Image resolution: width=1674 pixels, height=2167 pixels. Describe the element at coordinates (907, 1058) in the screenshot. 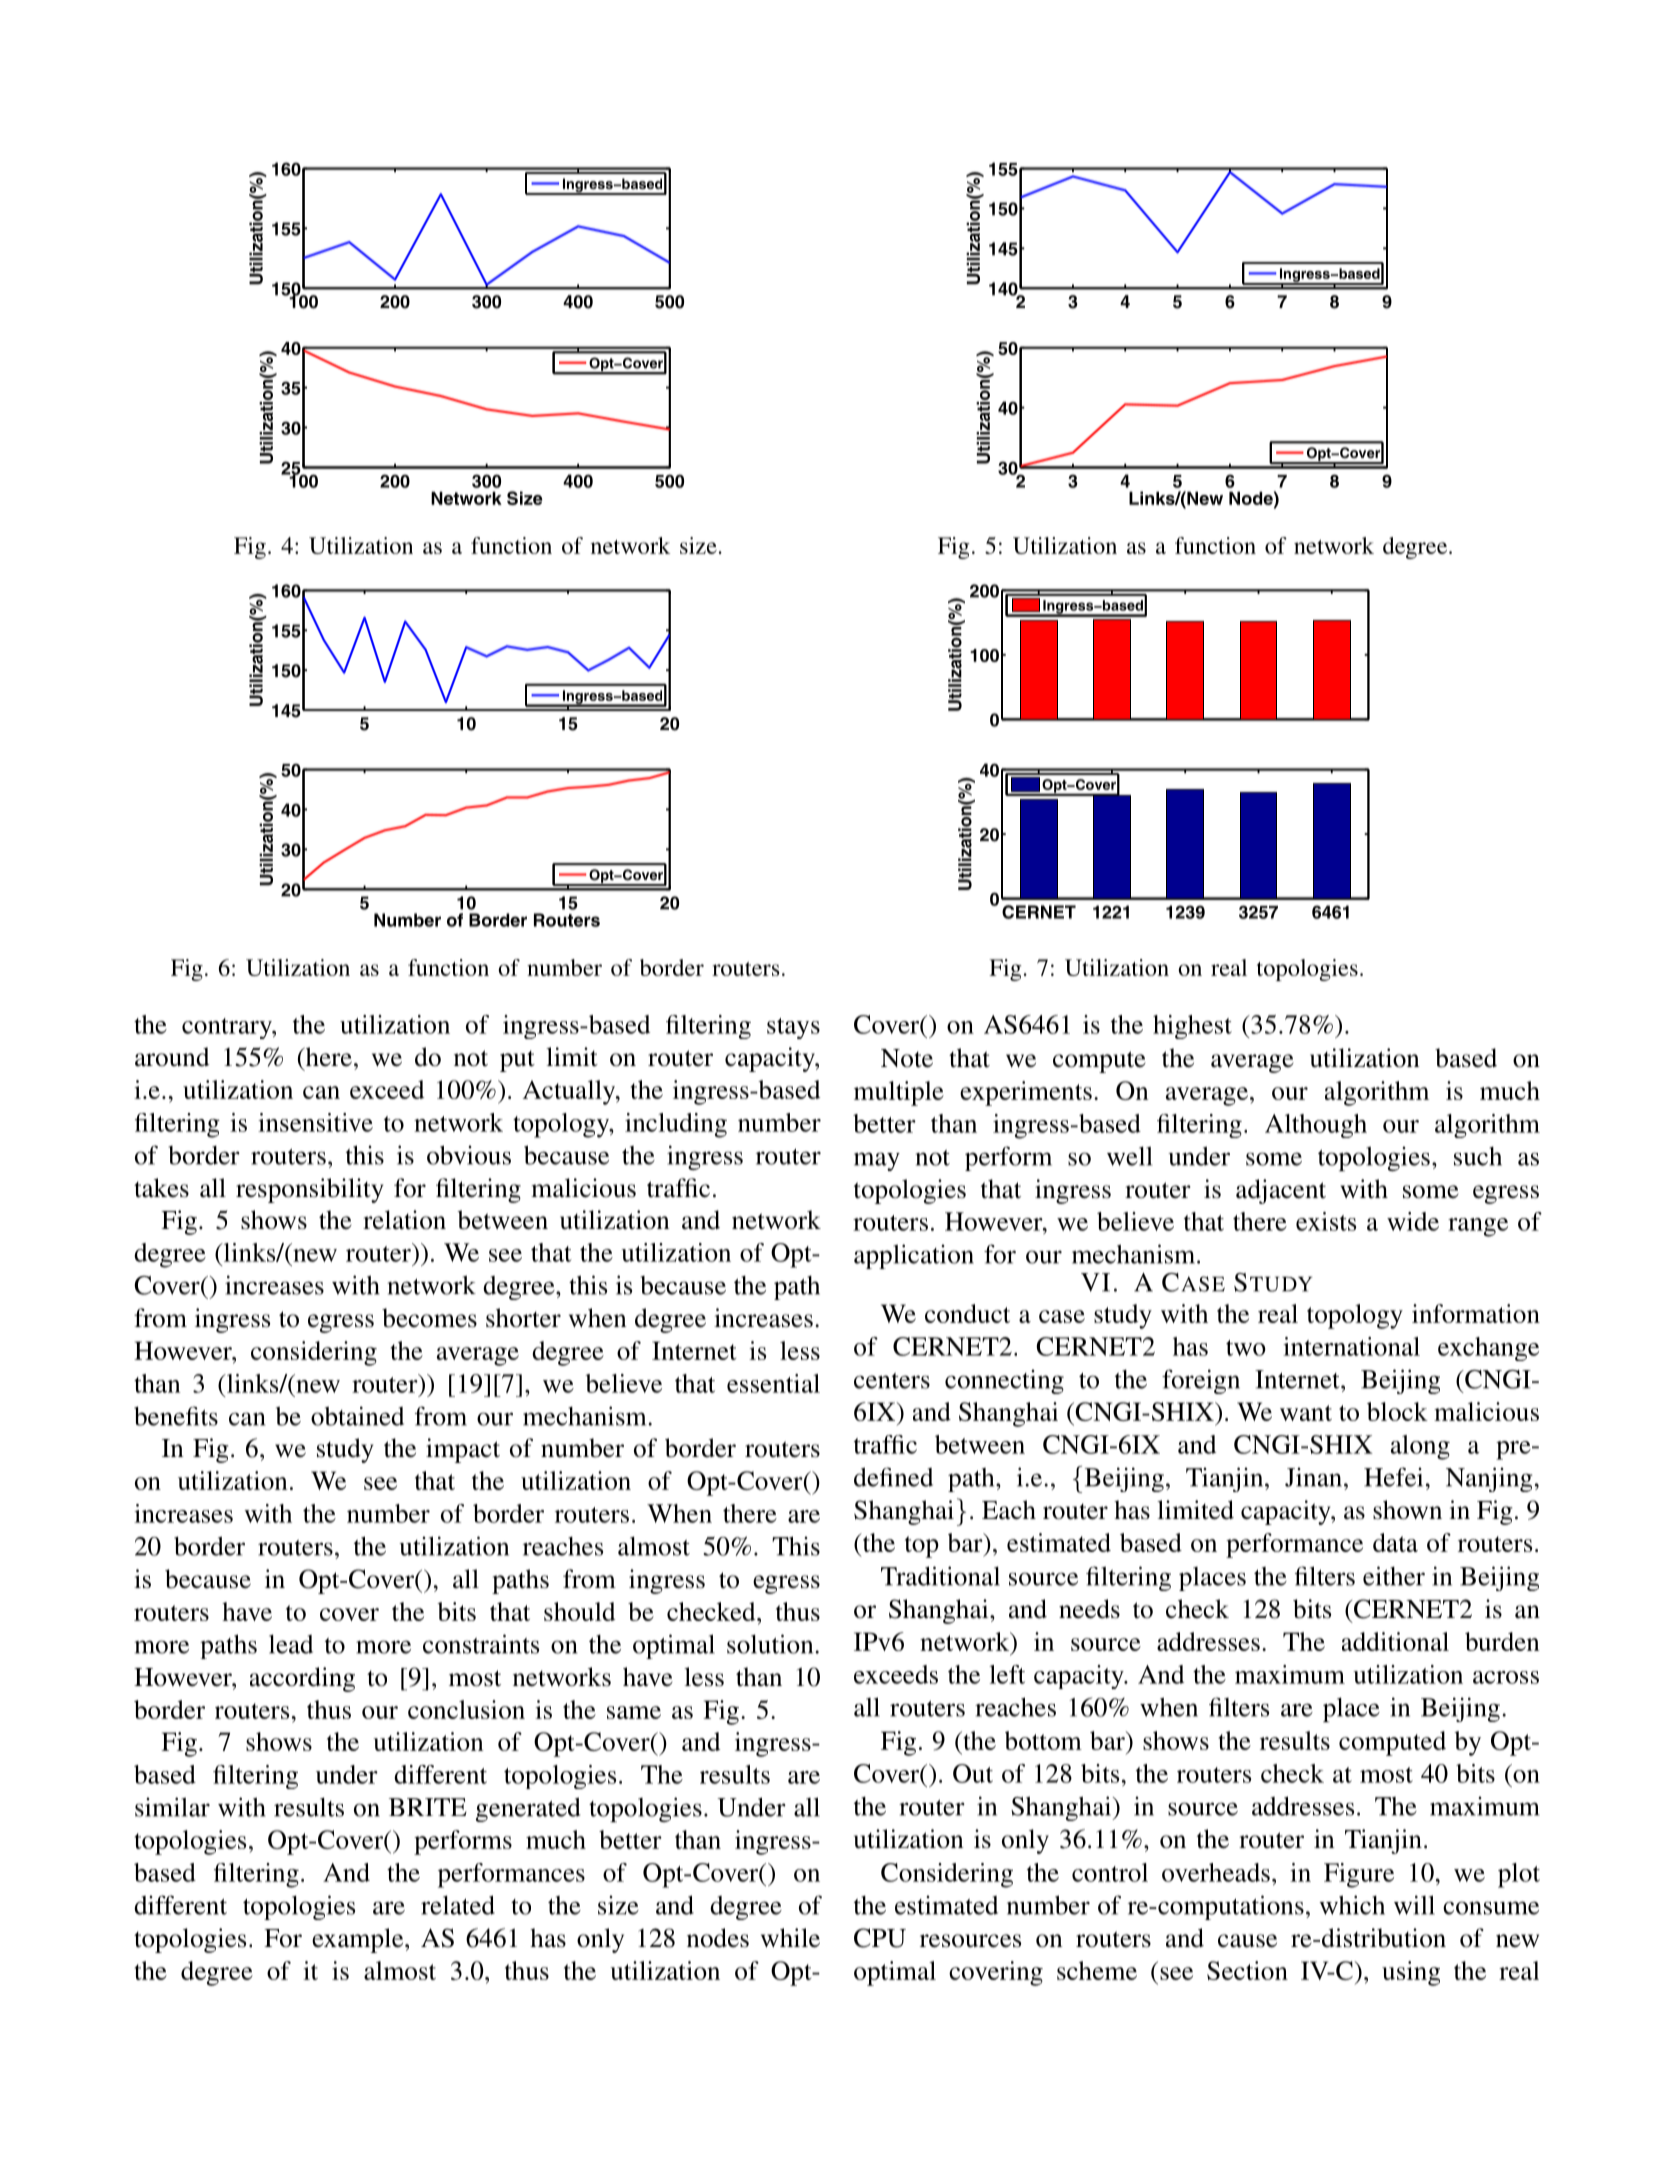

I see `Note` at that location.
